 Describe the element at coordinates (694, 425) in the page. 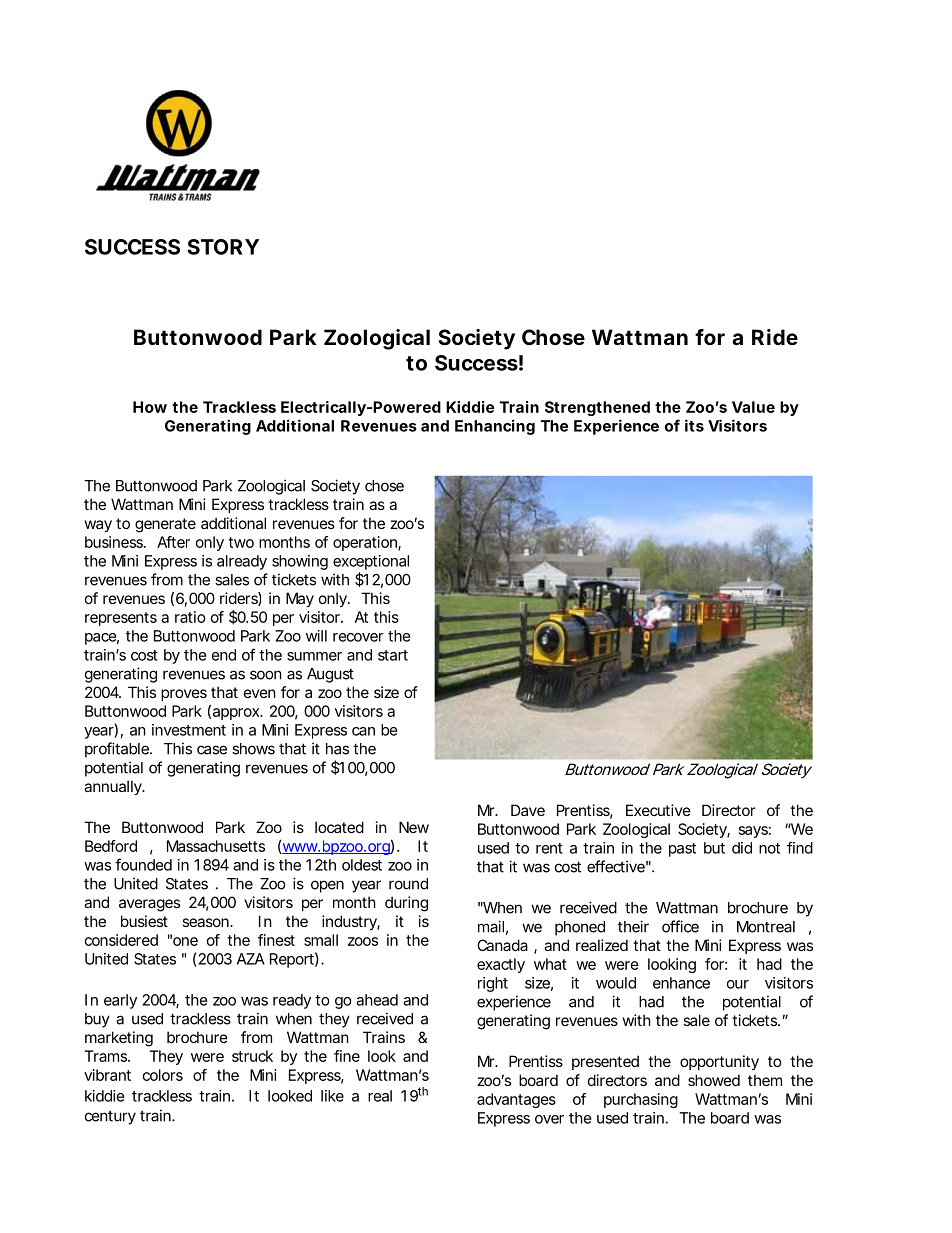

I see `its` at that location.
